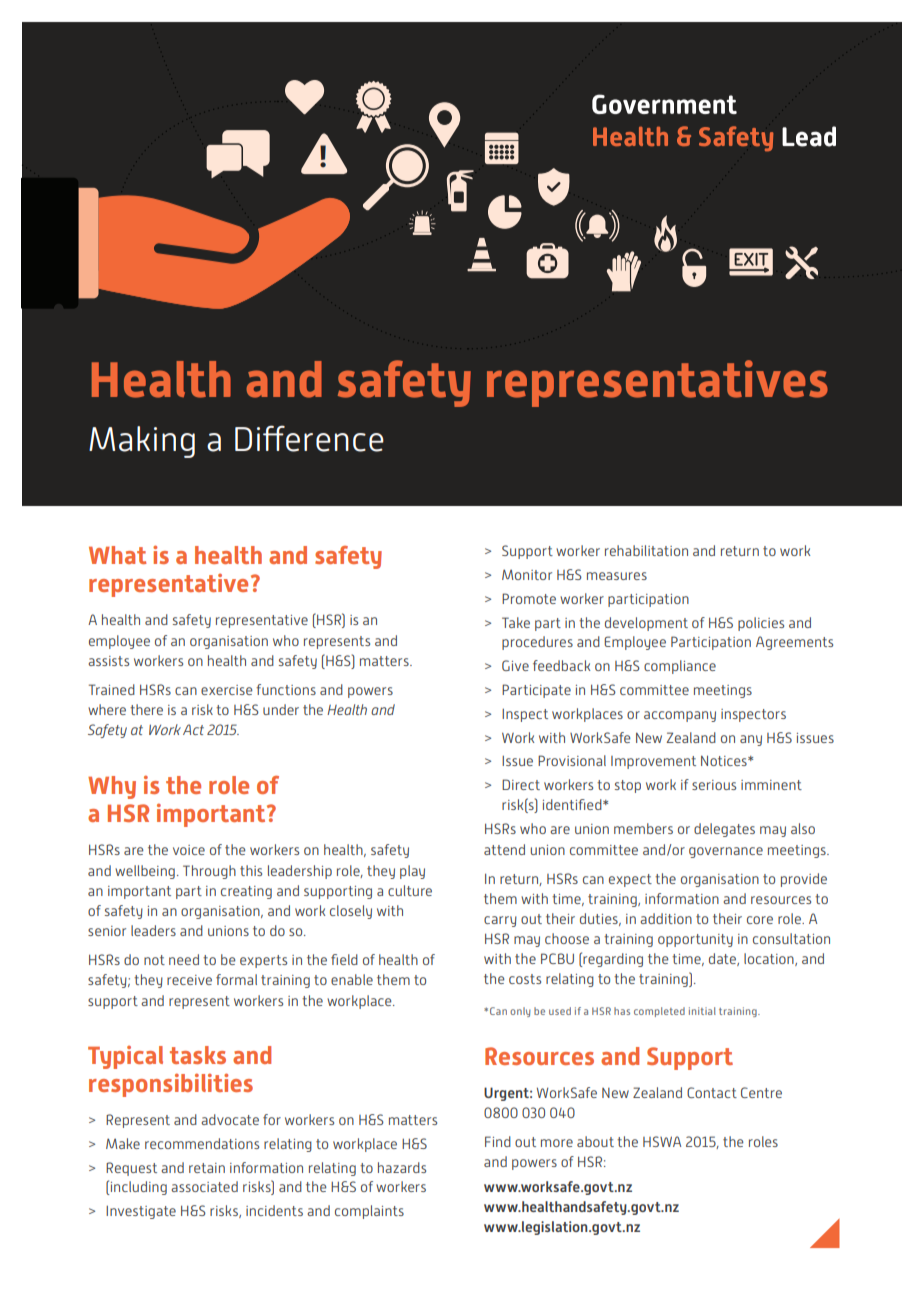 The height and width of the screenshot is (1308, 924). What do you see at coordinates (504, 849) in the screenshot?
I see `attend` at bounding box center [504, 849].
